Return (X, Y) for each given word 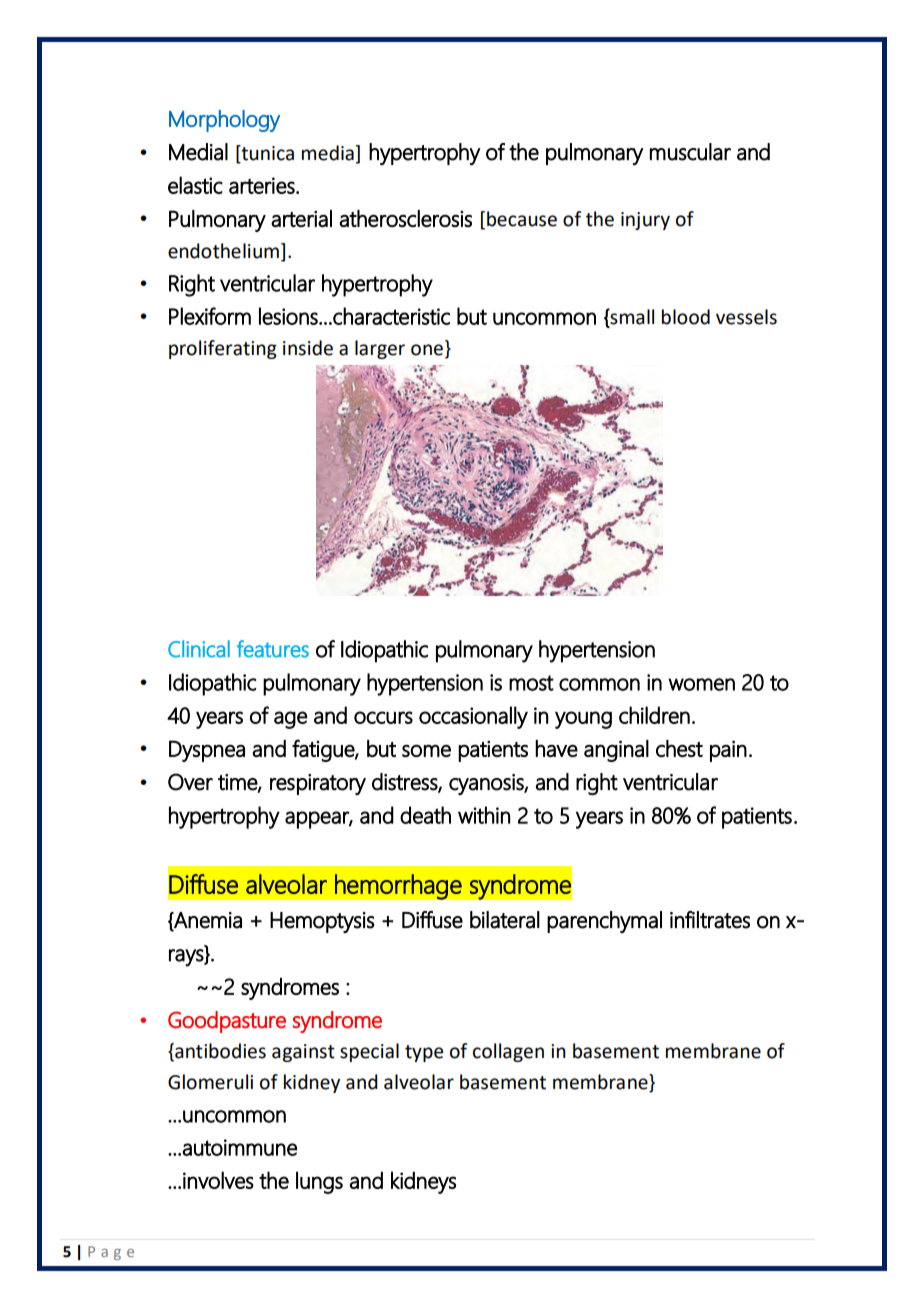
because (522, 219)
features (273, 649)
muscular (690, 152)
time (238, 783)
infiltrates (710, 920)
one (427, 350)
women (701, 684)
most (531, 683)
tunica (266, 153)
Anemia (207, 921)
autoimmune (239, 1147)
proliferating (223, 349)
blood (686, 317)
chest (679, 748)
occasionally (473, 717)
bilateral (505, 920)
